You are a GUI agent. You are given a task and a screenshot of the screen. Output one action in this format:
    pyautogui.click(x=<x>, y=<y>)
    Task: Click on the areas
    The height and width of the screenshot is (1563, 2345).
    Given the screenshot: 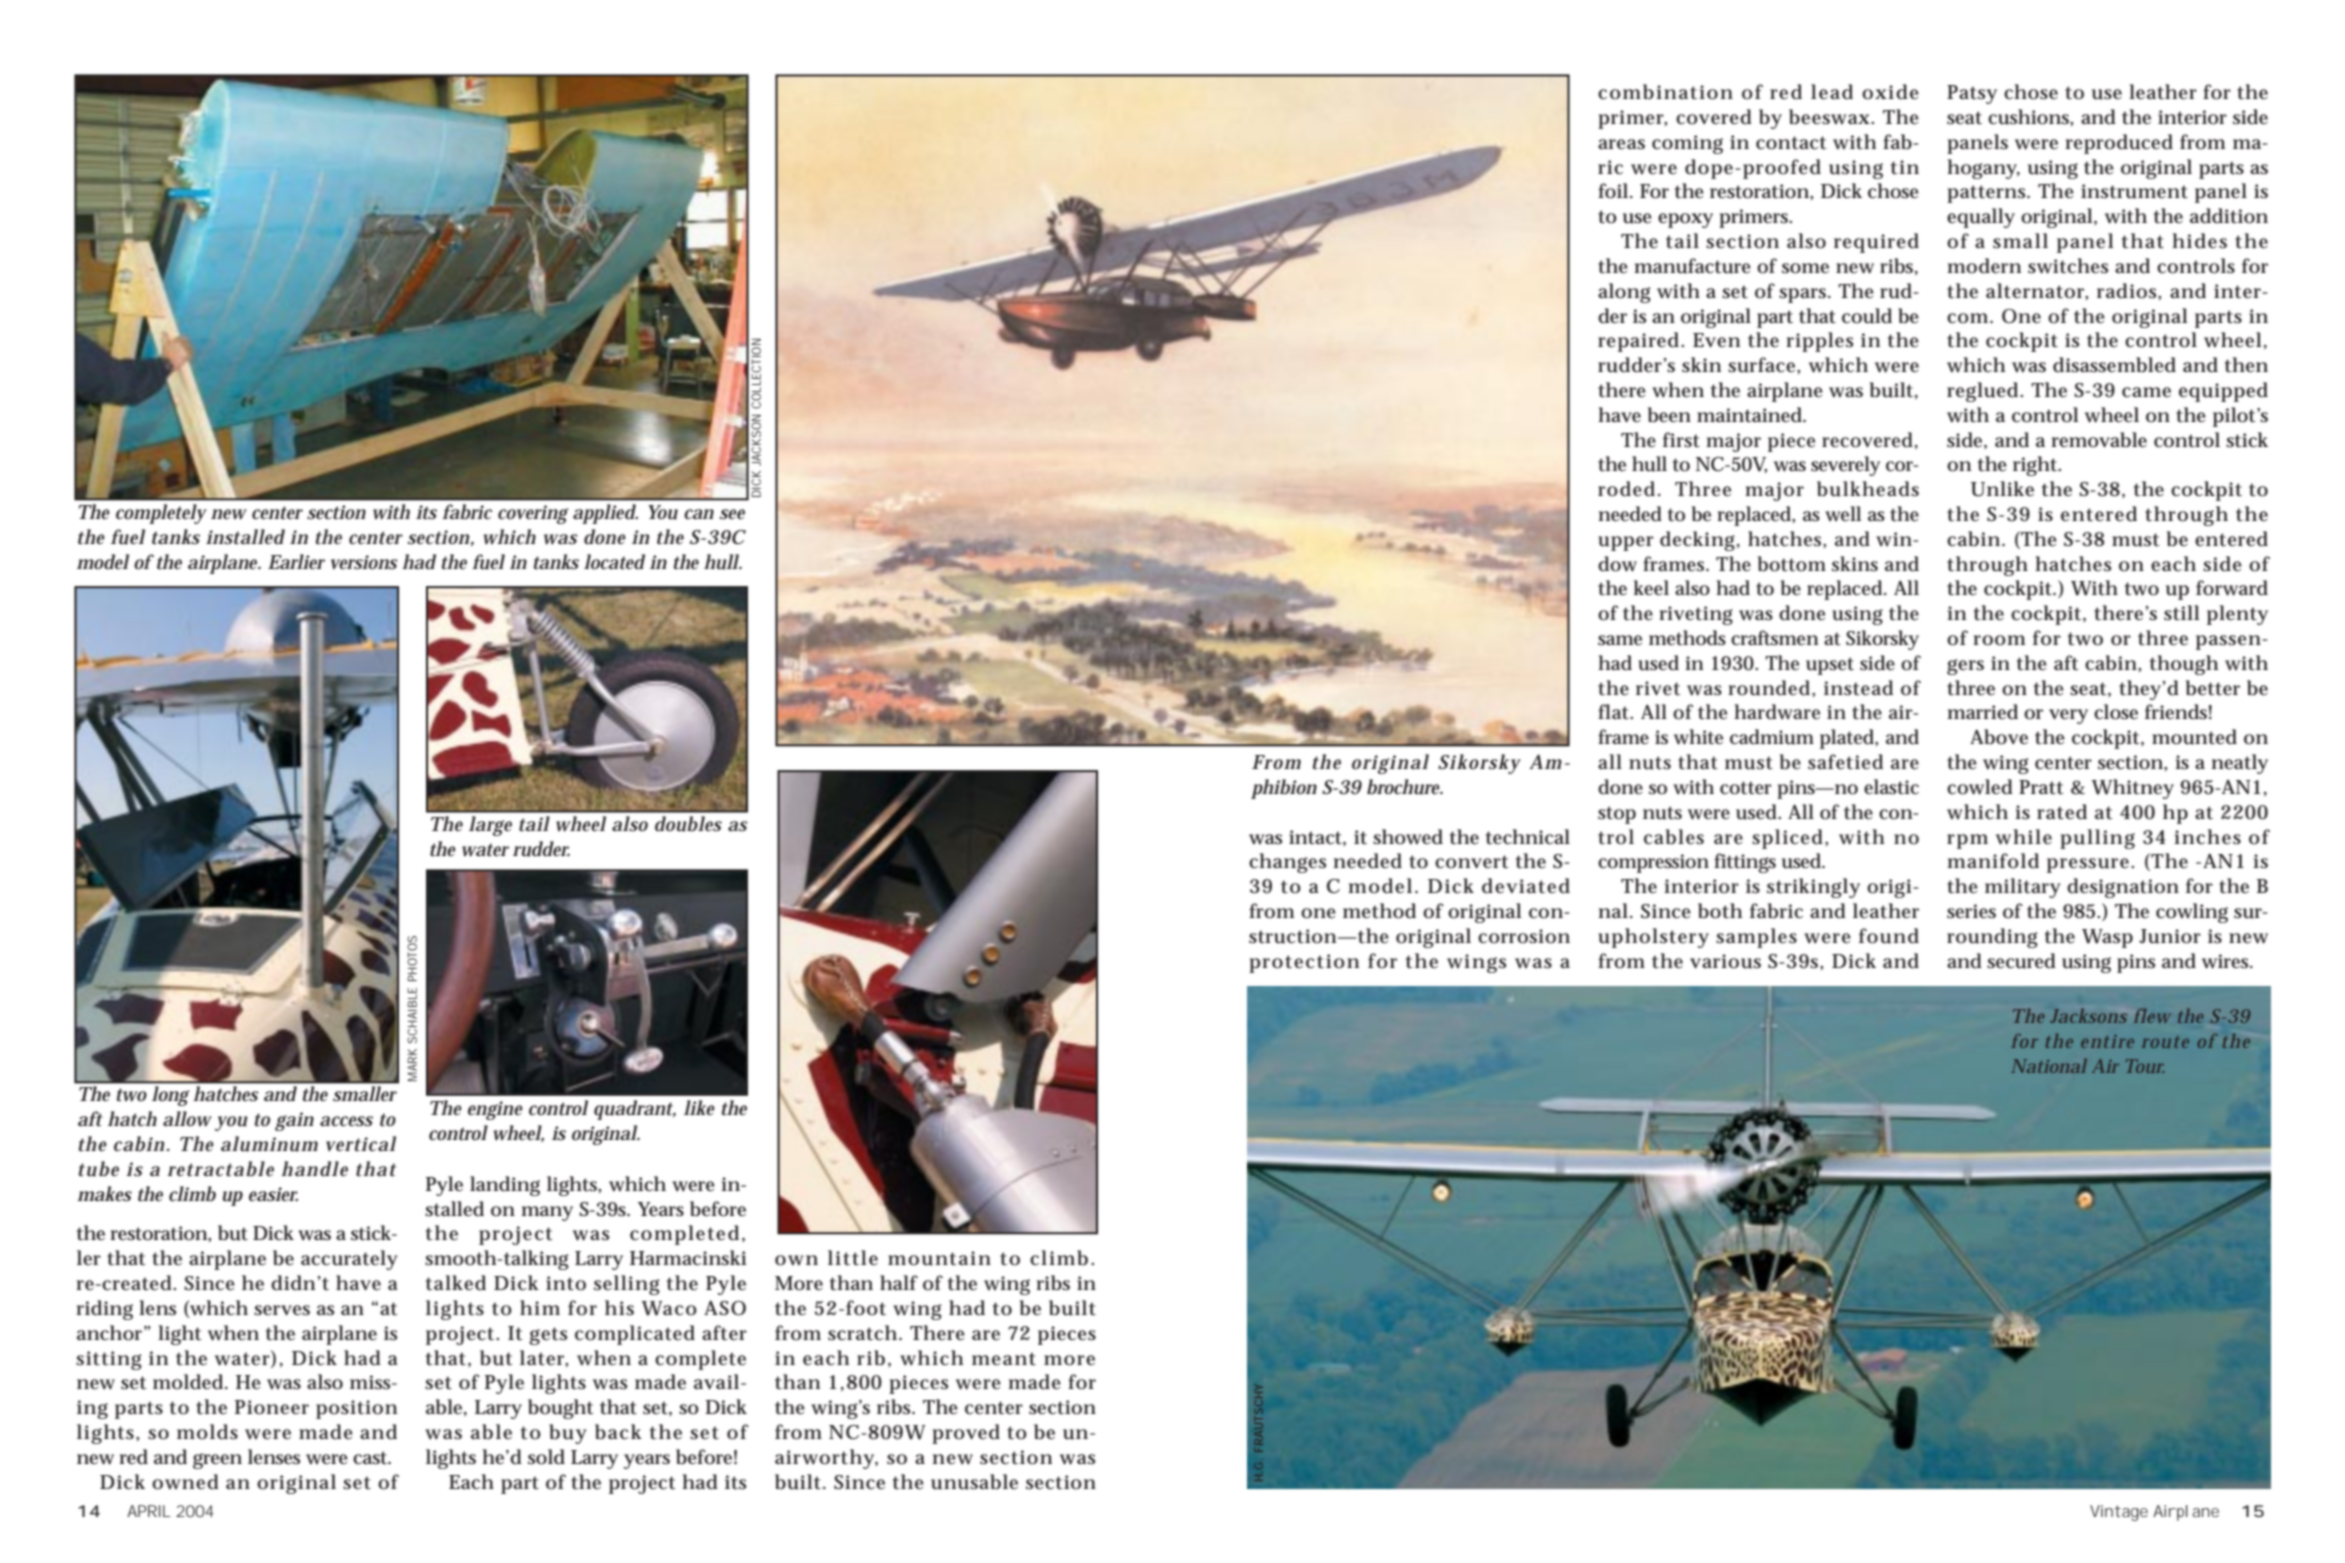 What is the action you would take?
    pyautogui.click(x=1621, y=144)
